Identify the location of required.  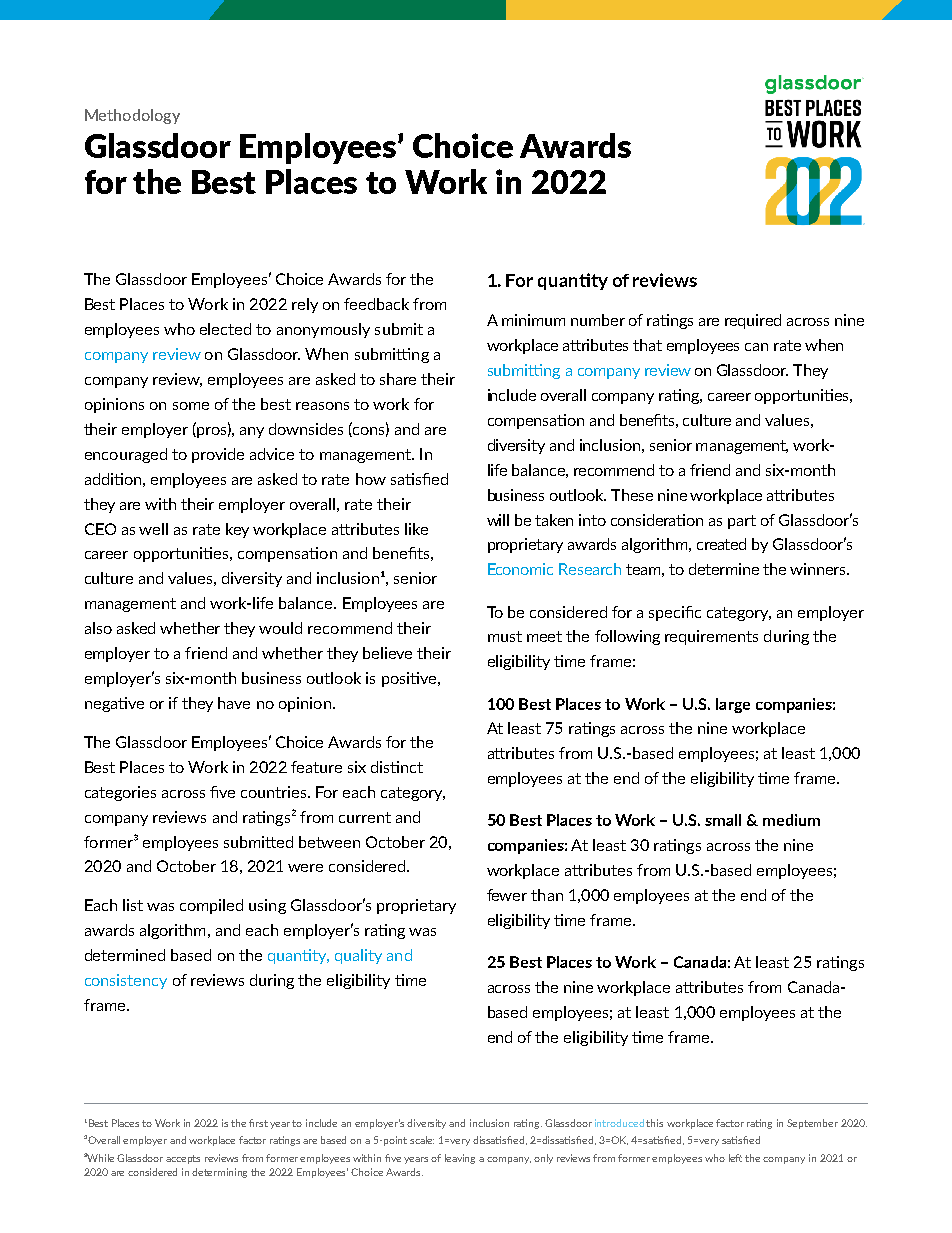
(753, 321).
